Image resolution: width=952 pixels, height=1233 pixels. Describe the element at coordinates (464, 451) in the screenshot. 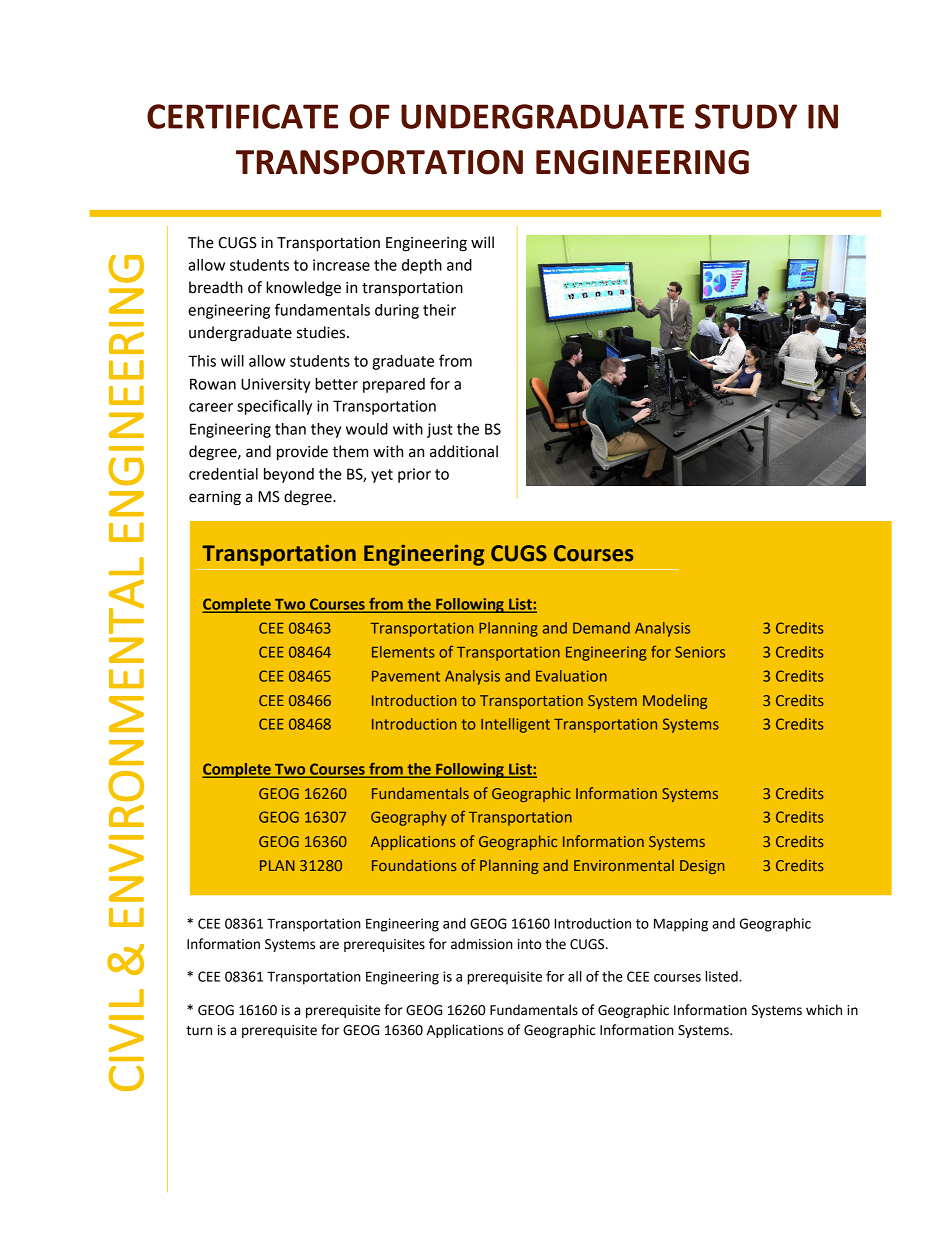

I see `additional` at that location.
